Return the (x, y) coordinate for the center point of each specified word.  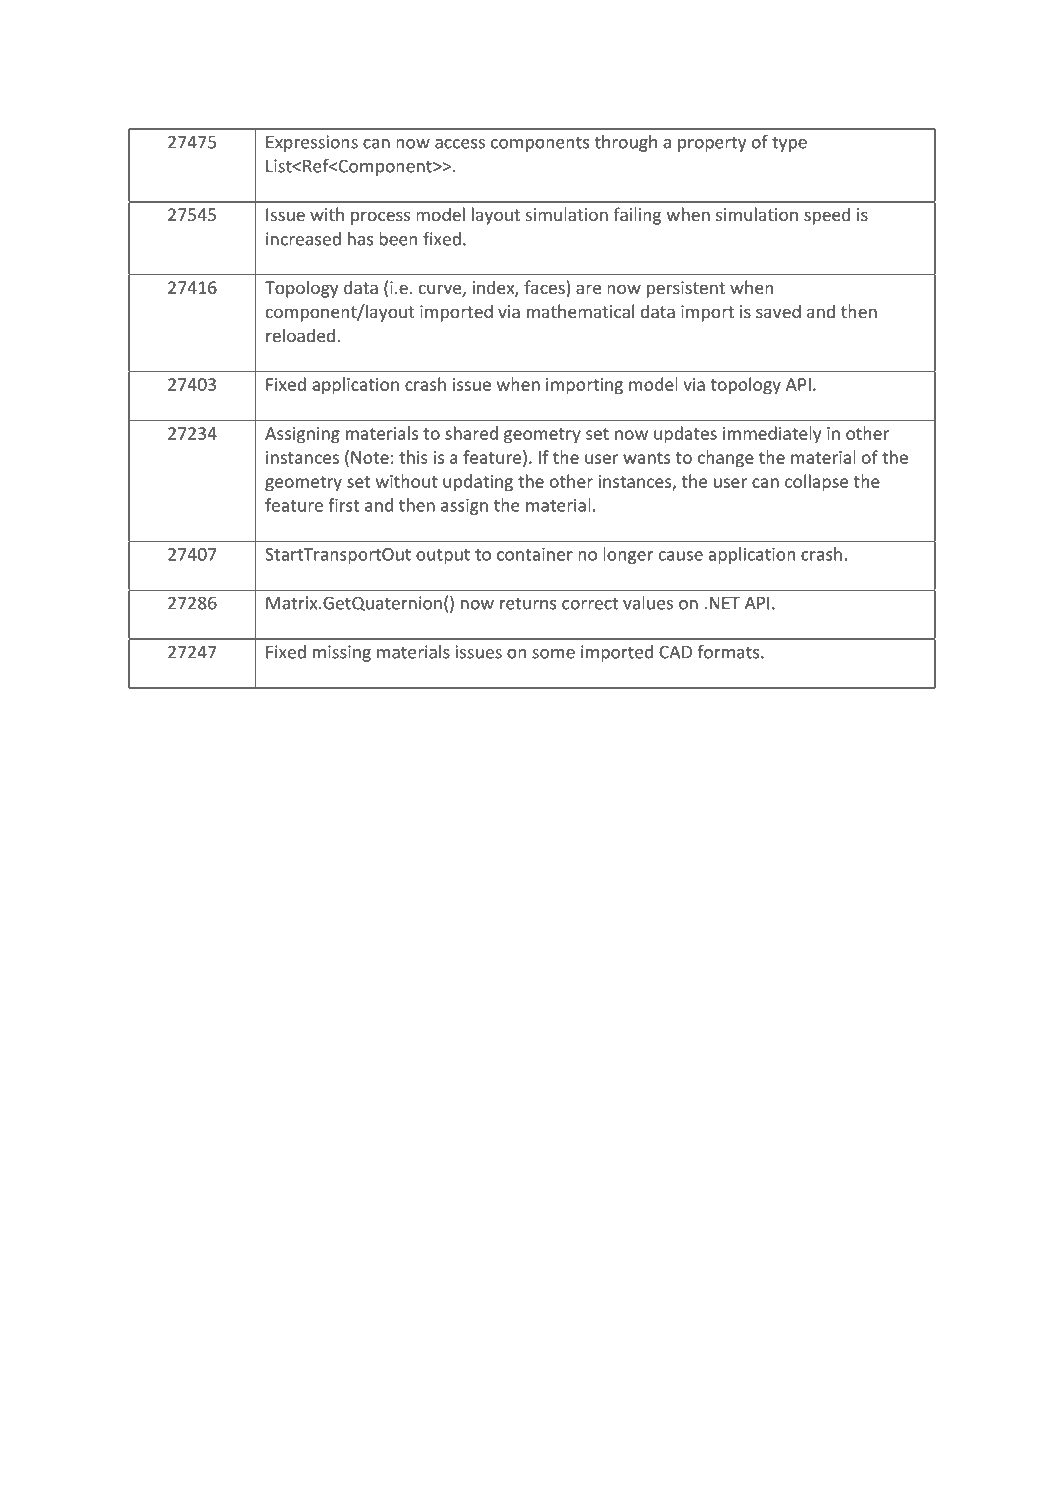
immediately (772, 434)
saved (778, 311)
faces (544, 287)
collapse (816, 483)
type (789, 144)
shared (471, 433)
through (626, 143)
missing (342, 653)
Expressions (312, 143)
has (360, 239)
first (343, 505)
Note (370, 457)
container (535, 554)
